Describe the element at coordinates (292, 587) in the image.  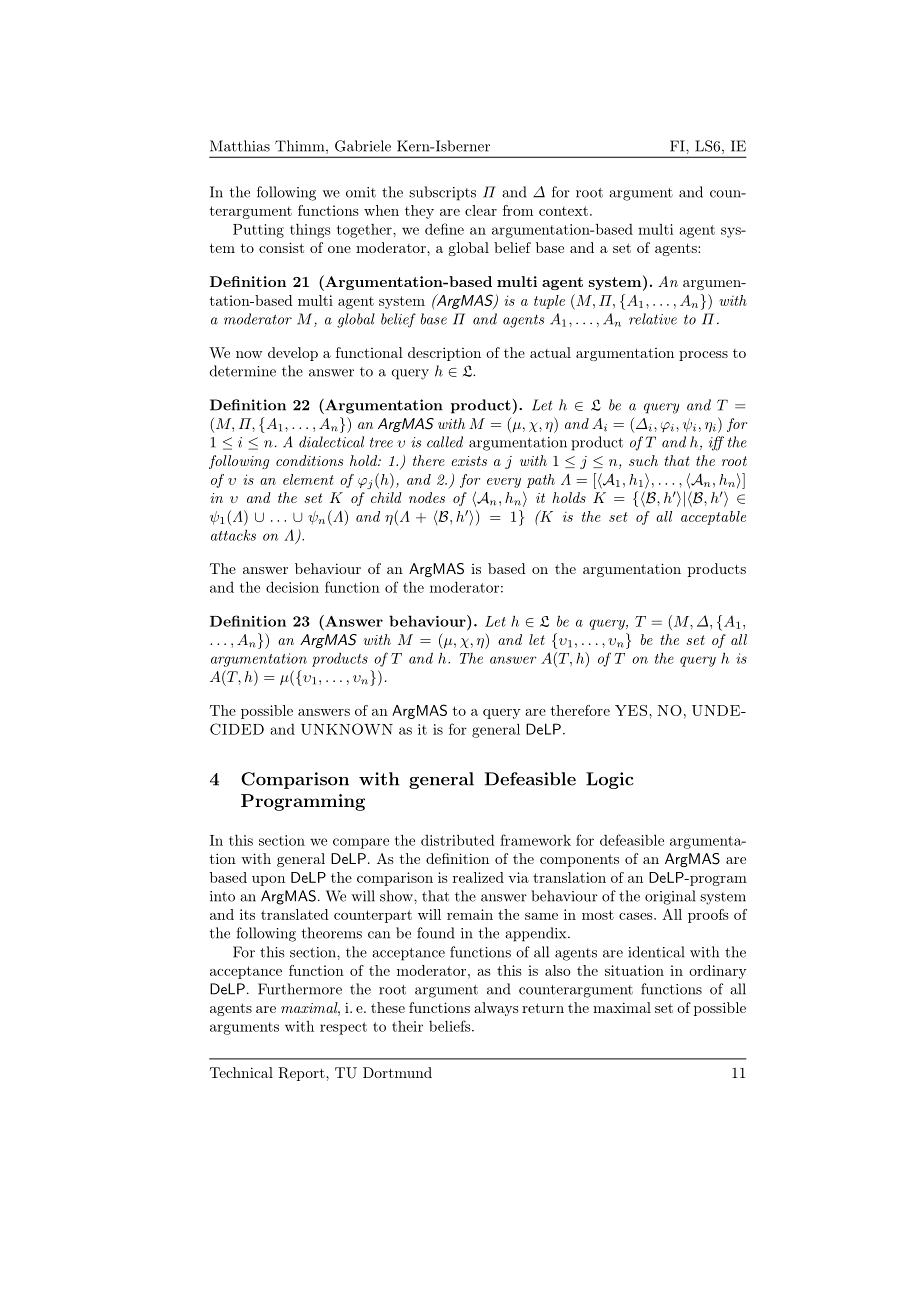
I see `decision` at that location.
